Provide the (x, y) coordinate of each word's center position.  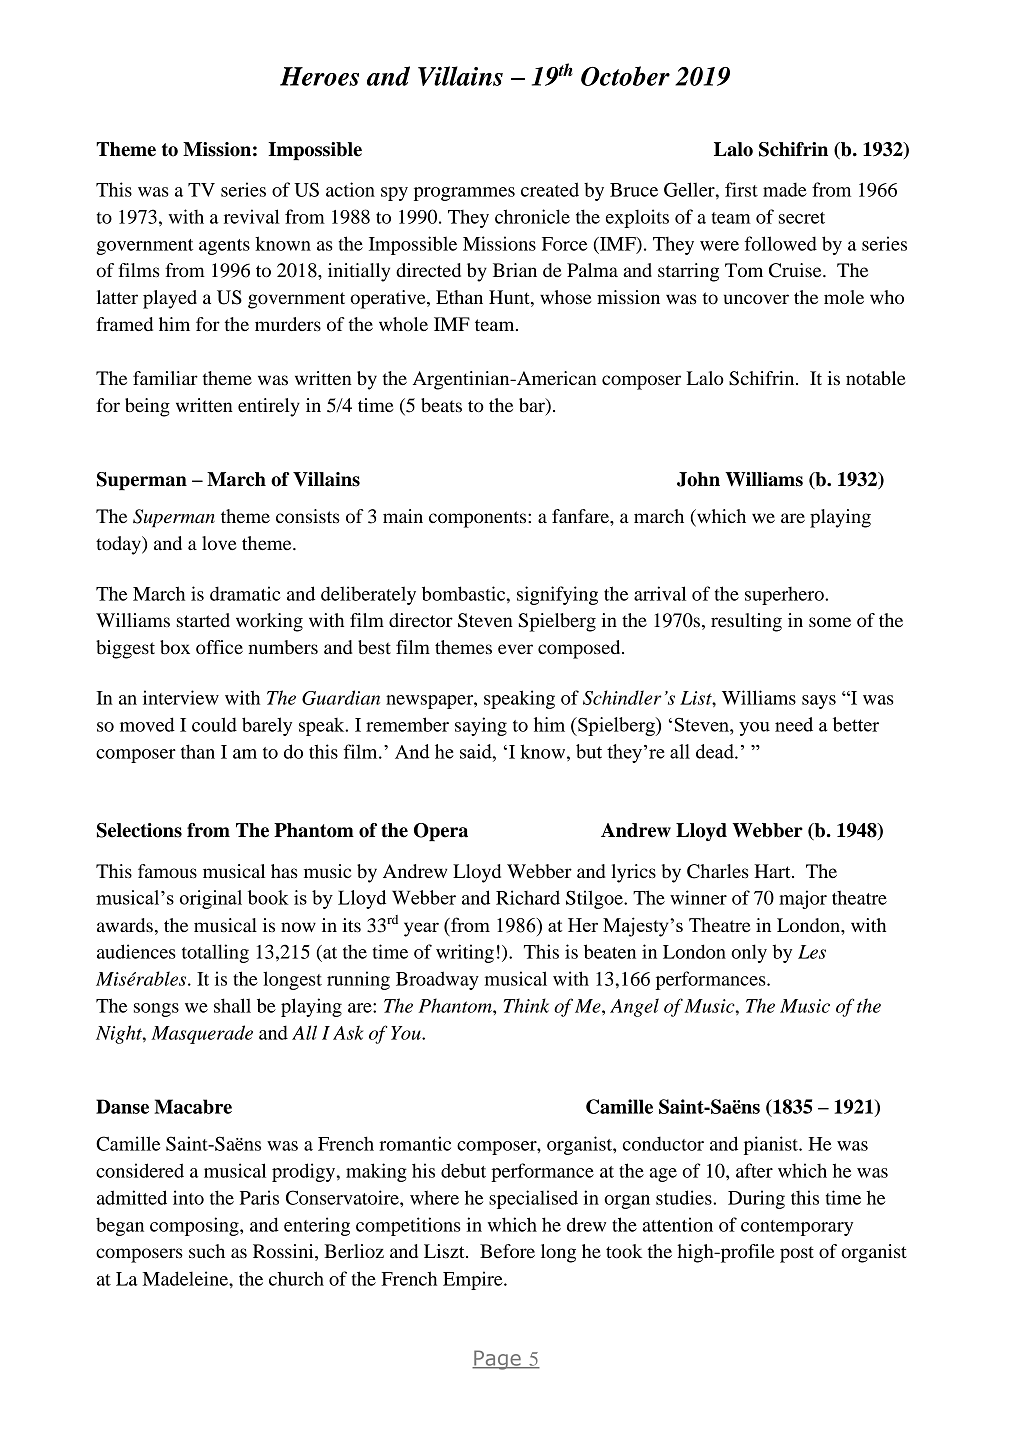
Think (526, 1005)
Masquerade (202, 1034)
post (797, 1254)
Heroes (319, 76)
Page (497, 1360)
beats (441, 405)
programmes (464, 194)
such (207, 1251)
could (214, 724)
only (749, 953)
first (741, 189)
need (794, 724)
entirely (269, 407)
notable (876, 378)
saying (481, 726)
